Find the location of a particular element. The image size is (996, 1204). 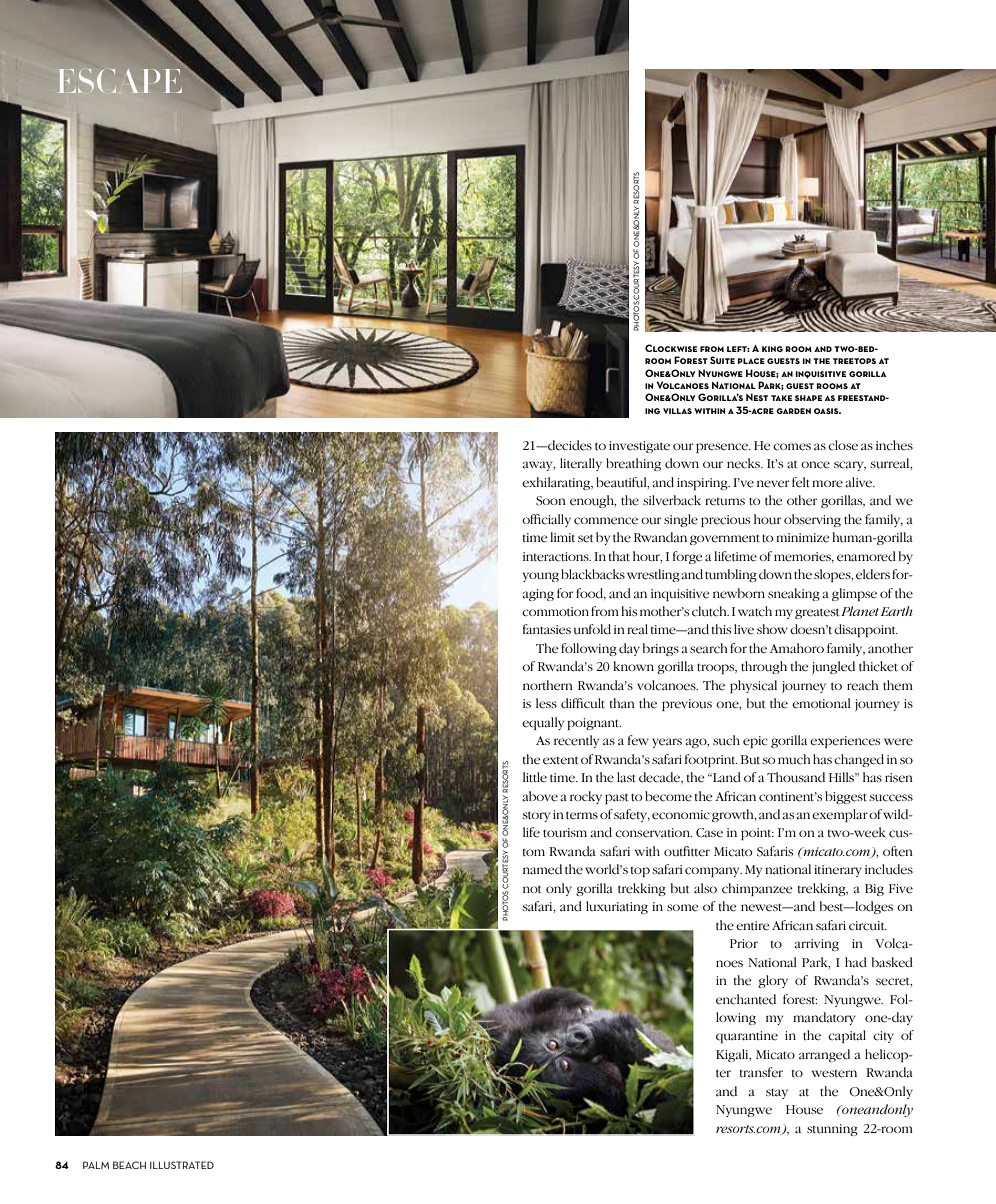

literally is located at coordinates (581, 464).
